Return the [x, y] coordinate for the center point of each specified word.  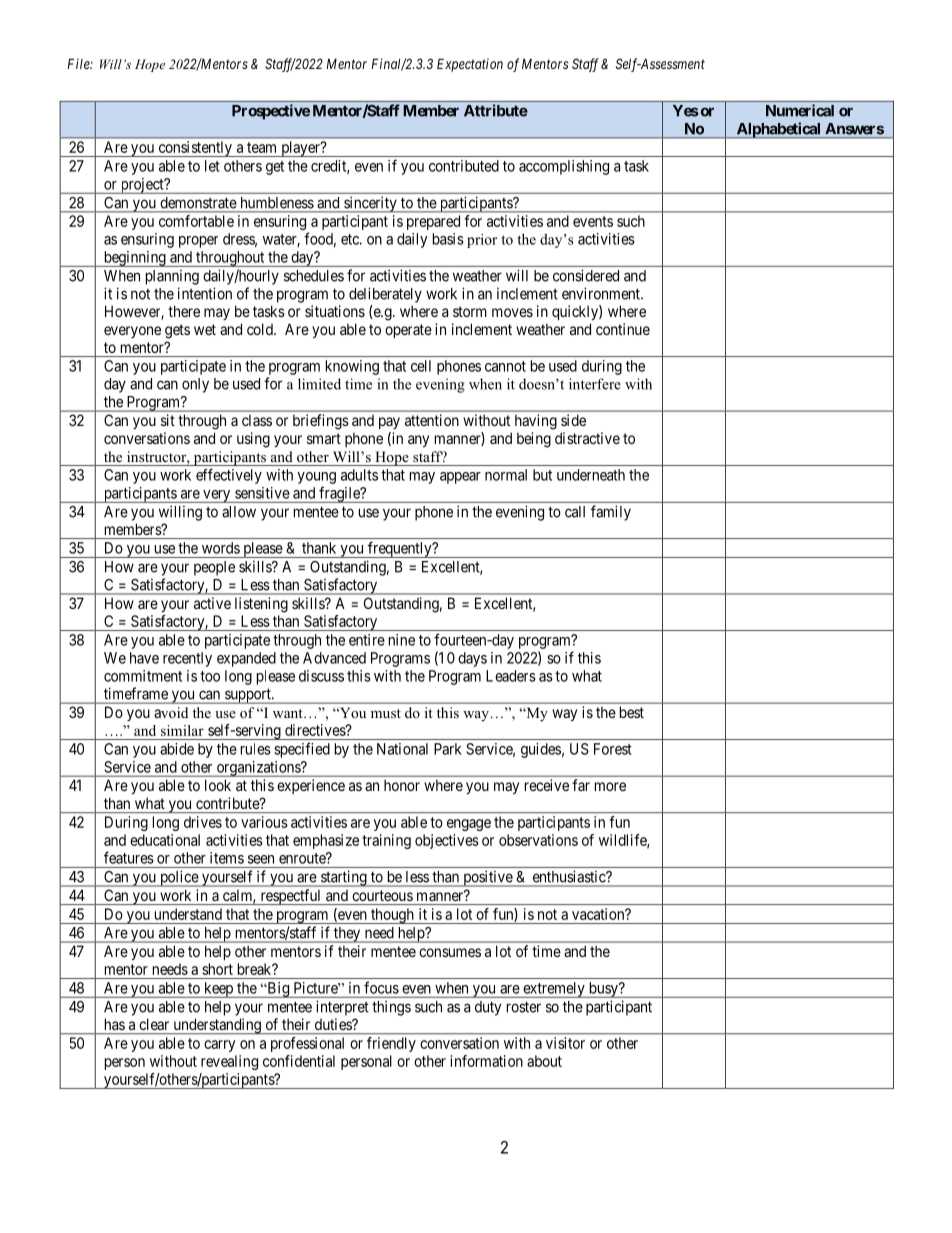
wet [205, 329]
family [611, 513]
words [221, 548]
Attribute [496, 110]
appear [460, 478]
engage [469, 825]
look [218, 785]
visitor [565, 1043]
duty [488, 1008]
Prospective [271, 112]
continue [623, 329]
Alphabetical [778, 130]
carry [219, 1046]
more [610, 786]
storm [470, 311]
